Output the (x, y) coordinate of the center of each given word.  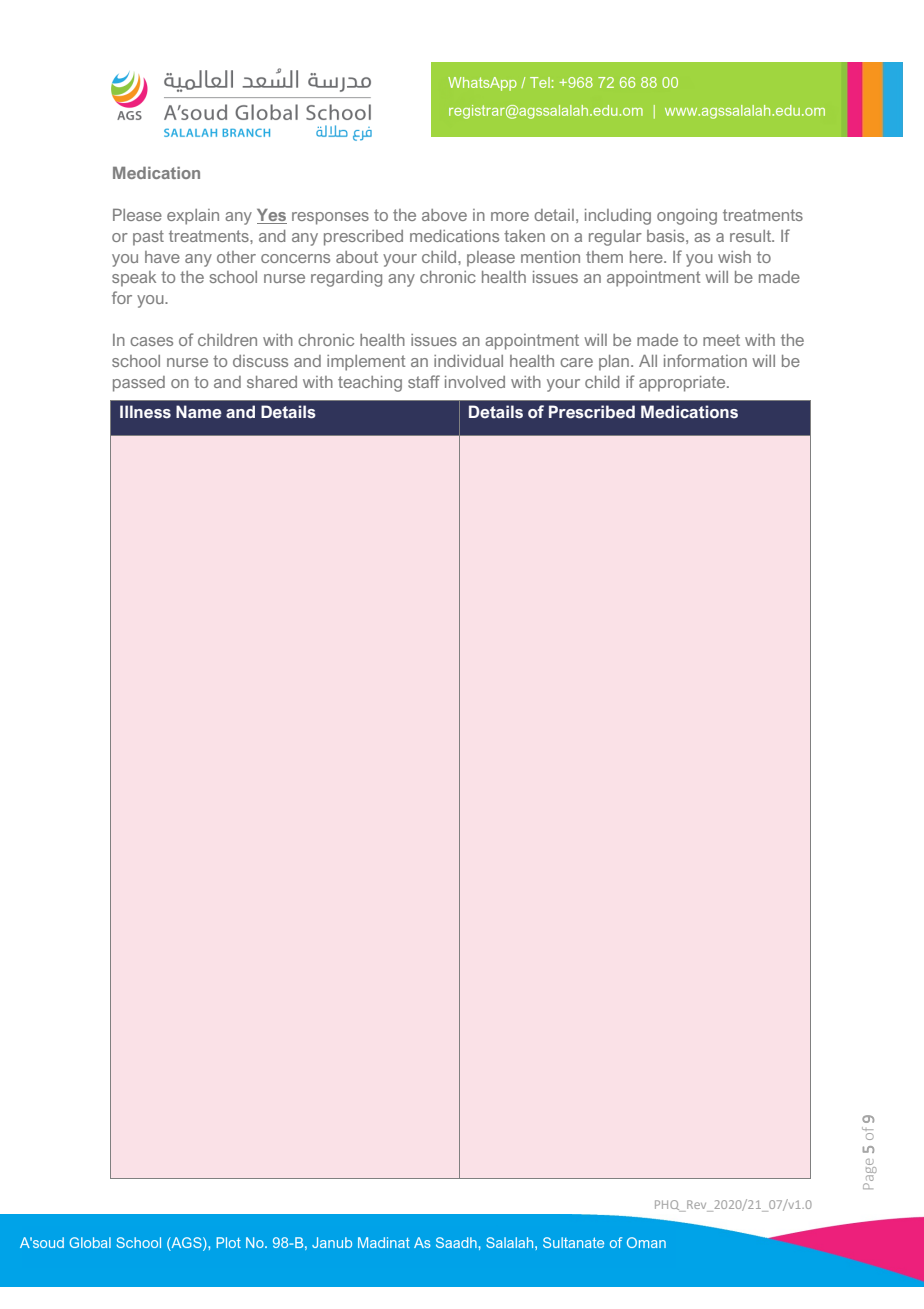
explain (193, 217)
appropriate (683, 384)
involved (475, 382)
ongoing (687, 217)
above (444, 215)
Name (199, 411)
